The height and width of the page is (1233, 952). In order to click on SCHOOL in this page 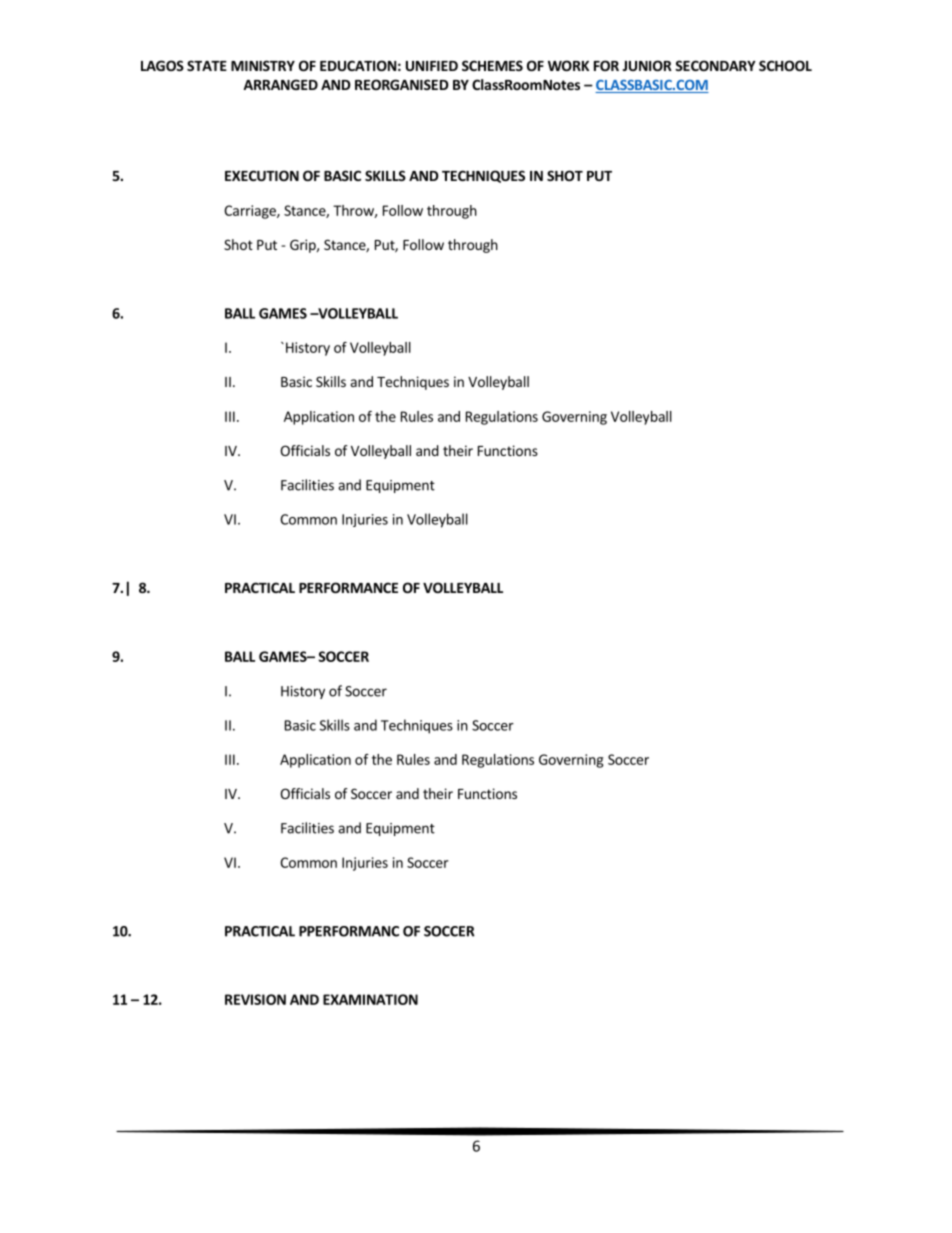, I will do `click(785, 65)`.
